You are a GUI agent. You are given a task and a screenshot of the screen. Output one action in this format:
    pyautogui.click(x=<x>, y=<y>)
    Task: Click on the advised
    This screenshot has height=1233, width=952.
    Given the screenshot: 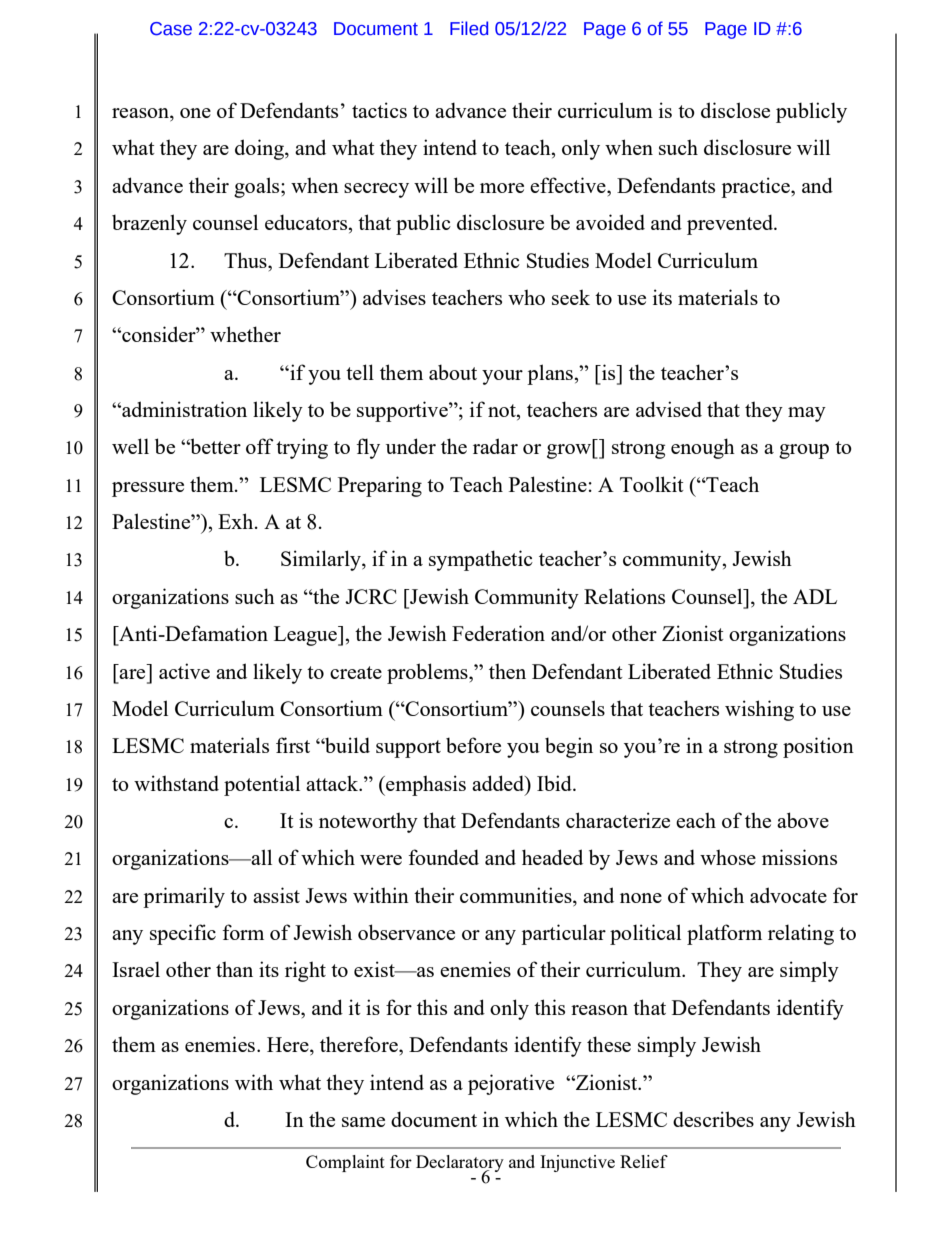 What is the action you would take?
    pyautogui.click(x=669, y=409)
